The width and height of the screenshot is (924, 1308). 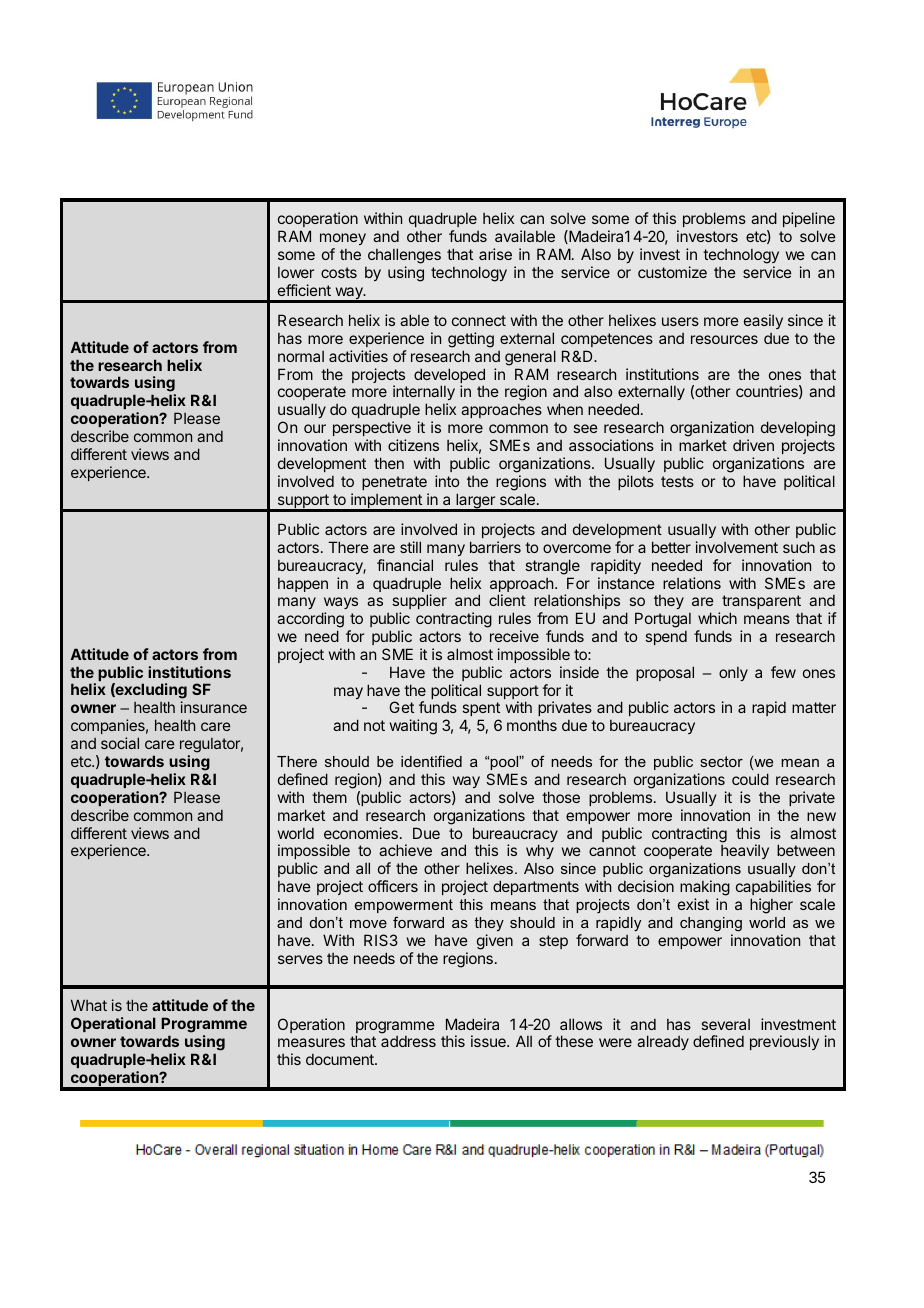 What do you see at coordinates (405, 850) in the screenshot?
I see `achieve` at bounding box center [405, 850].
